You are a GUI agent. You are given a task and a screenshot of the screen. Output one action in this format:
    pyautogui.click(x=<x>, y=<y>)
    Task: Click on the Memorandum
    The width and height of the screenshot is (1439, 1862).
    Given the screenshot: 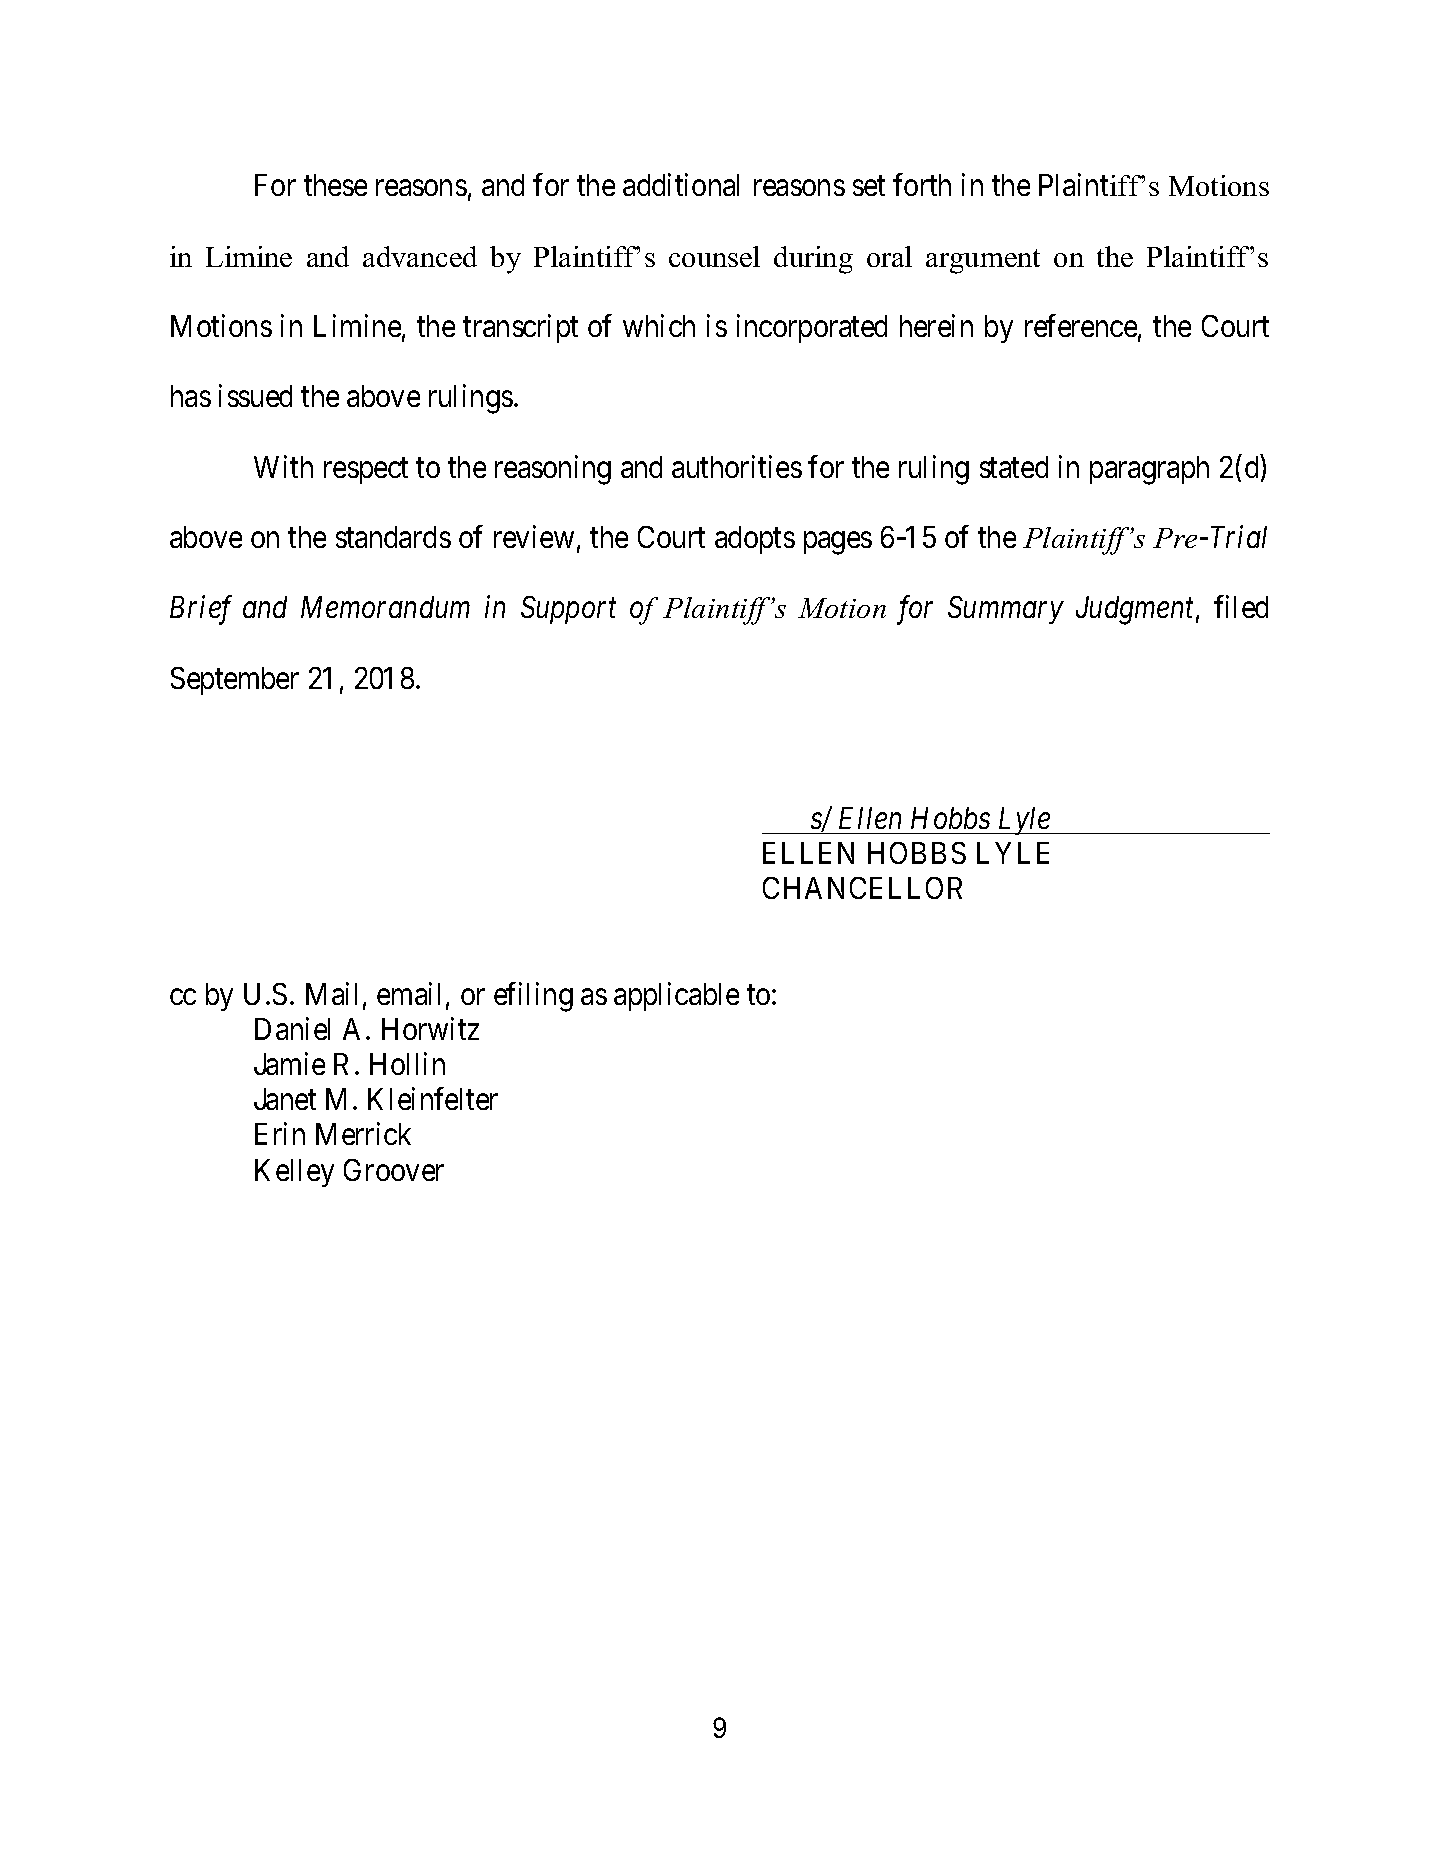 What is the action you would take?
    pyautogui.click(x=385, y=607)
